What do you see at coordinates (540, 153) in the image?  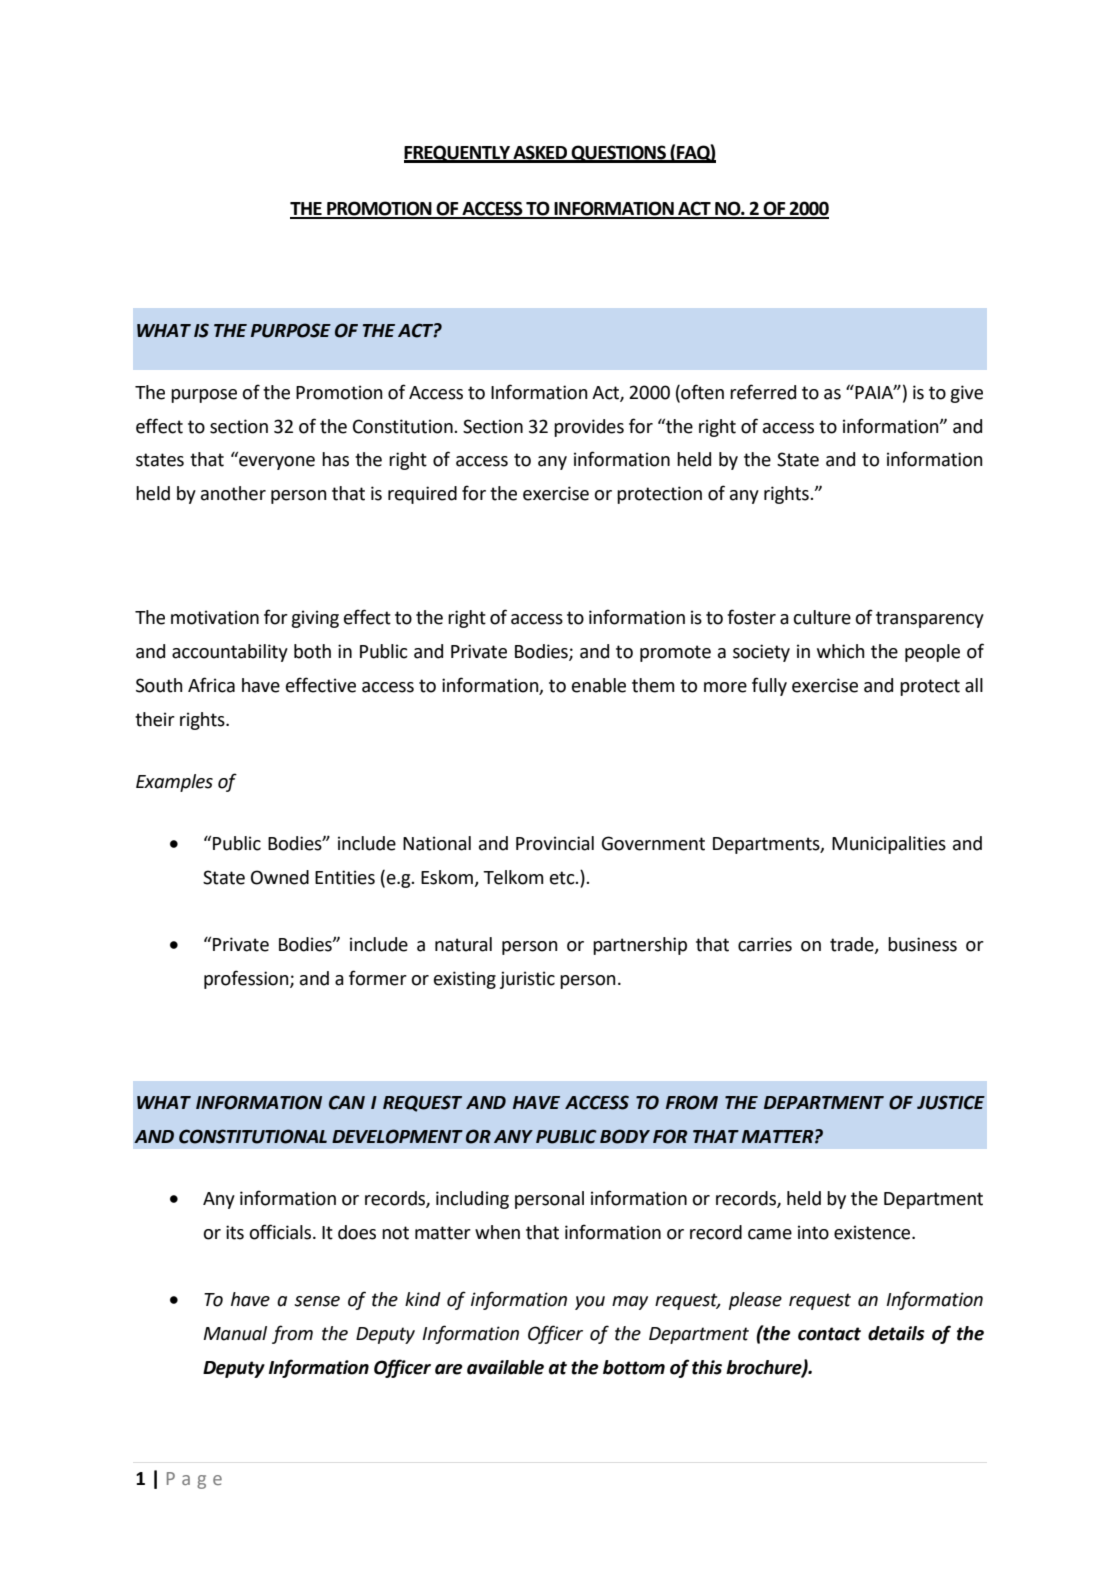 I see `ASKED` at bounding box center [540, 153].
